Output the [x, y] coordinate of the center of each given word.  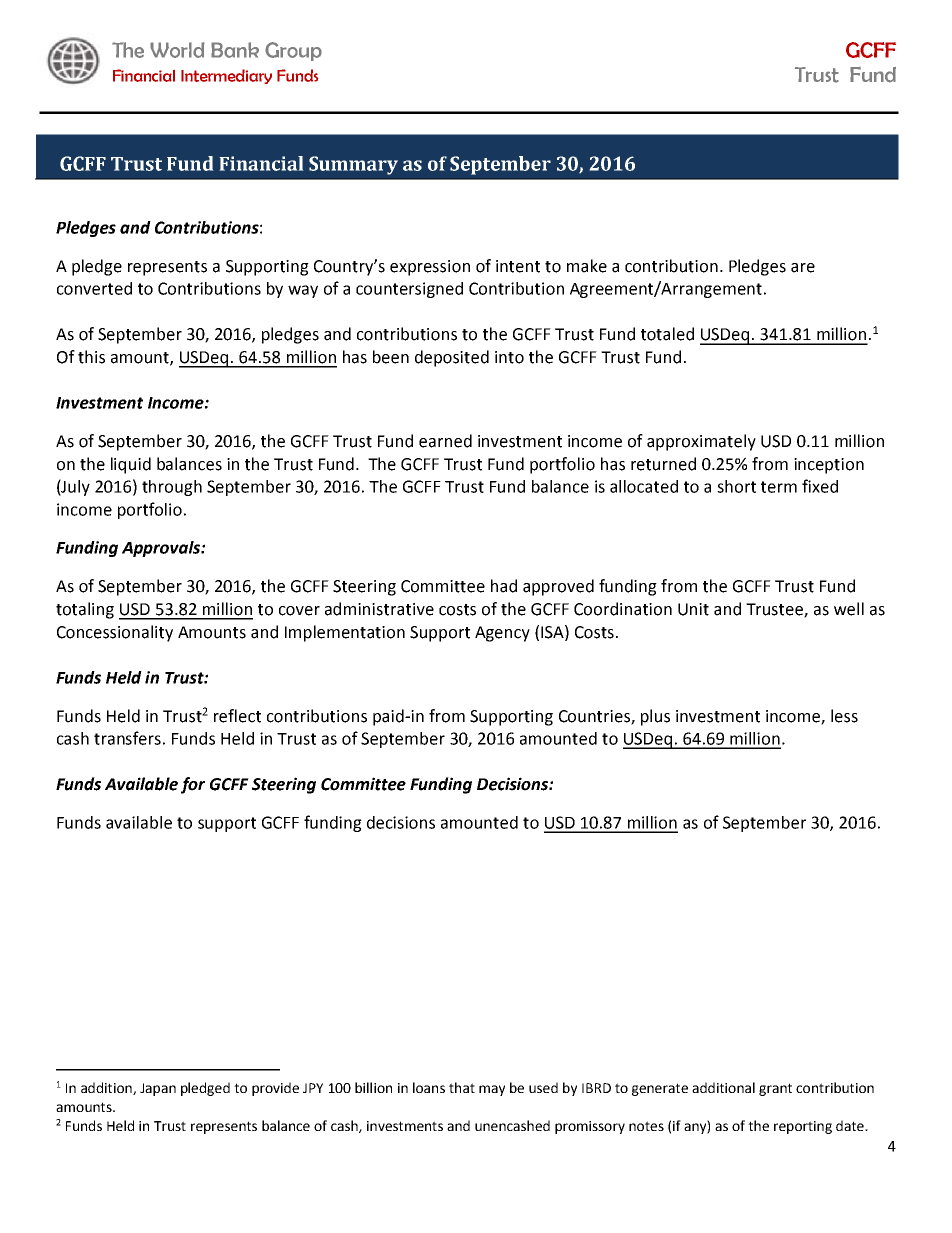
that [462, 1087]
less [844, 716]
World [177, 50]
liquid [131, 465]
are [803, 268]
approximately [701, 442]
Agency [502, 634]
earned [445, 441]
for [193, 785]
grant [775, 1089]
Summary [353, 165]
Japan [158, 1089]
